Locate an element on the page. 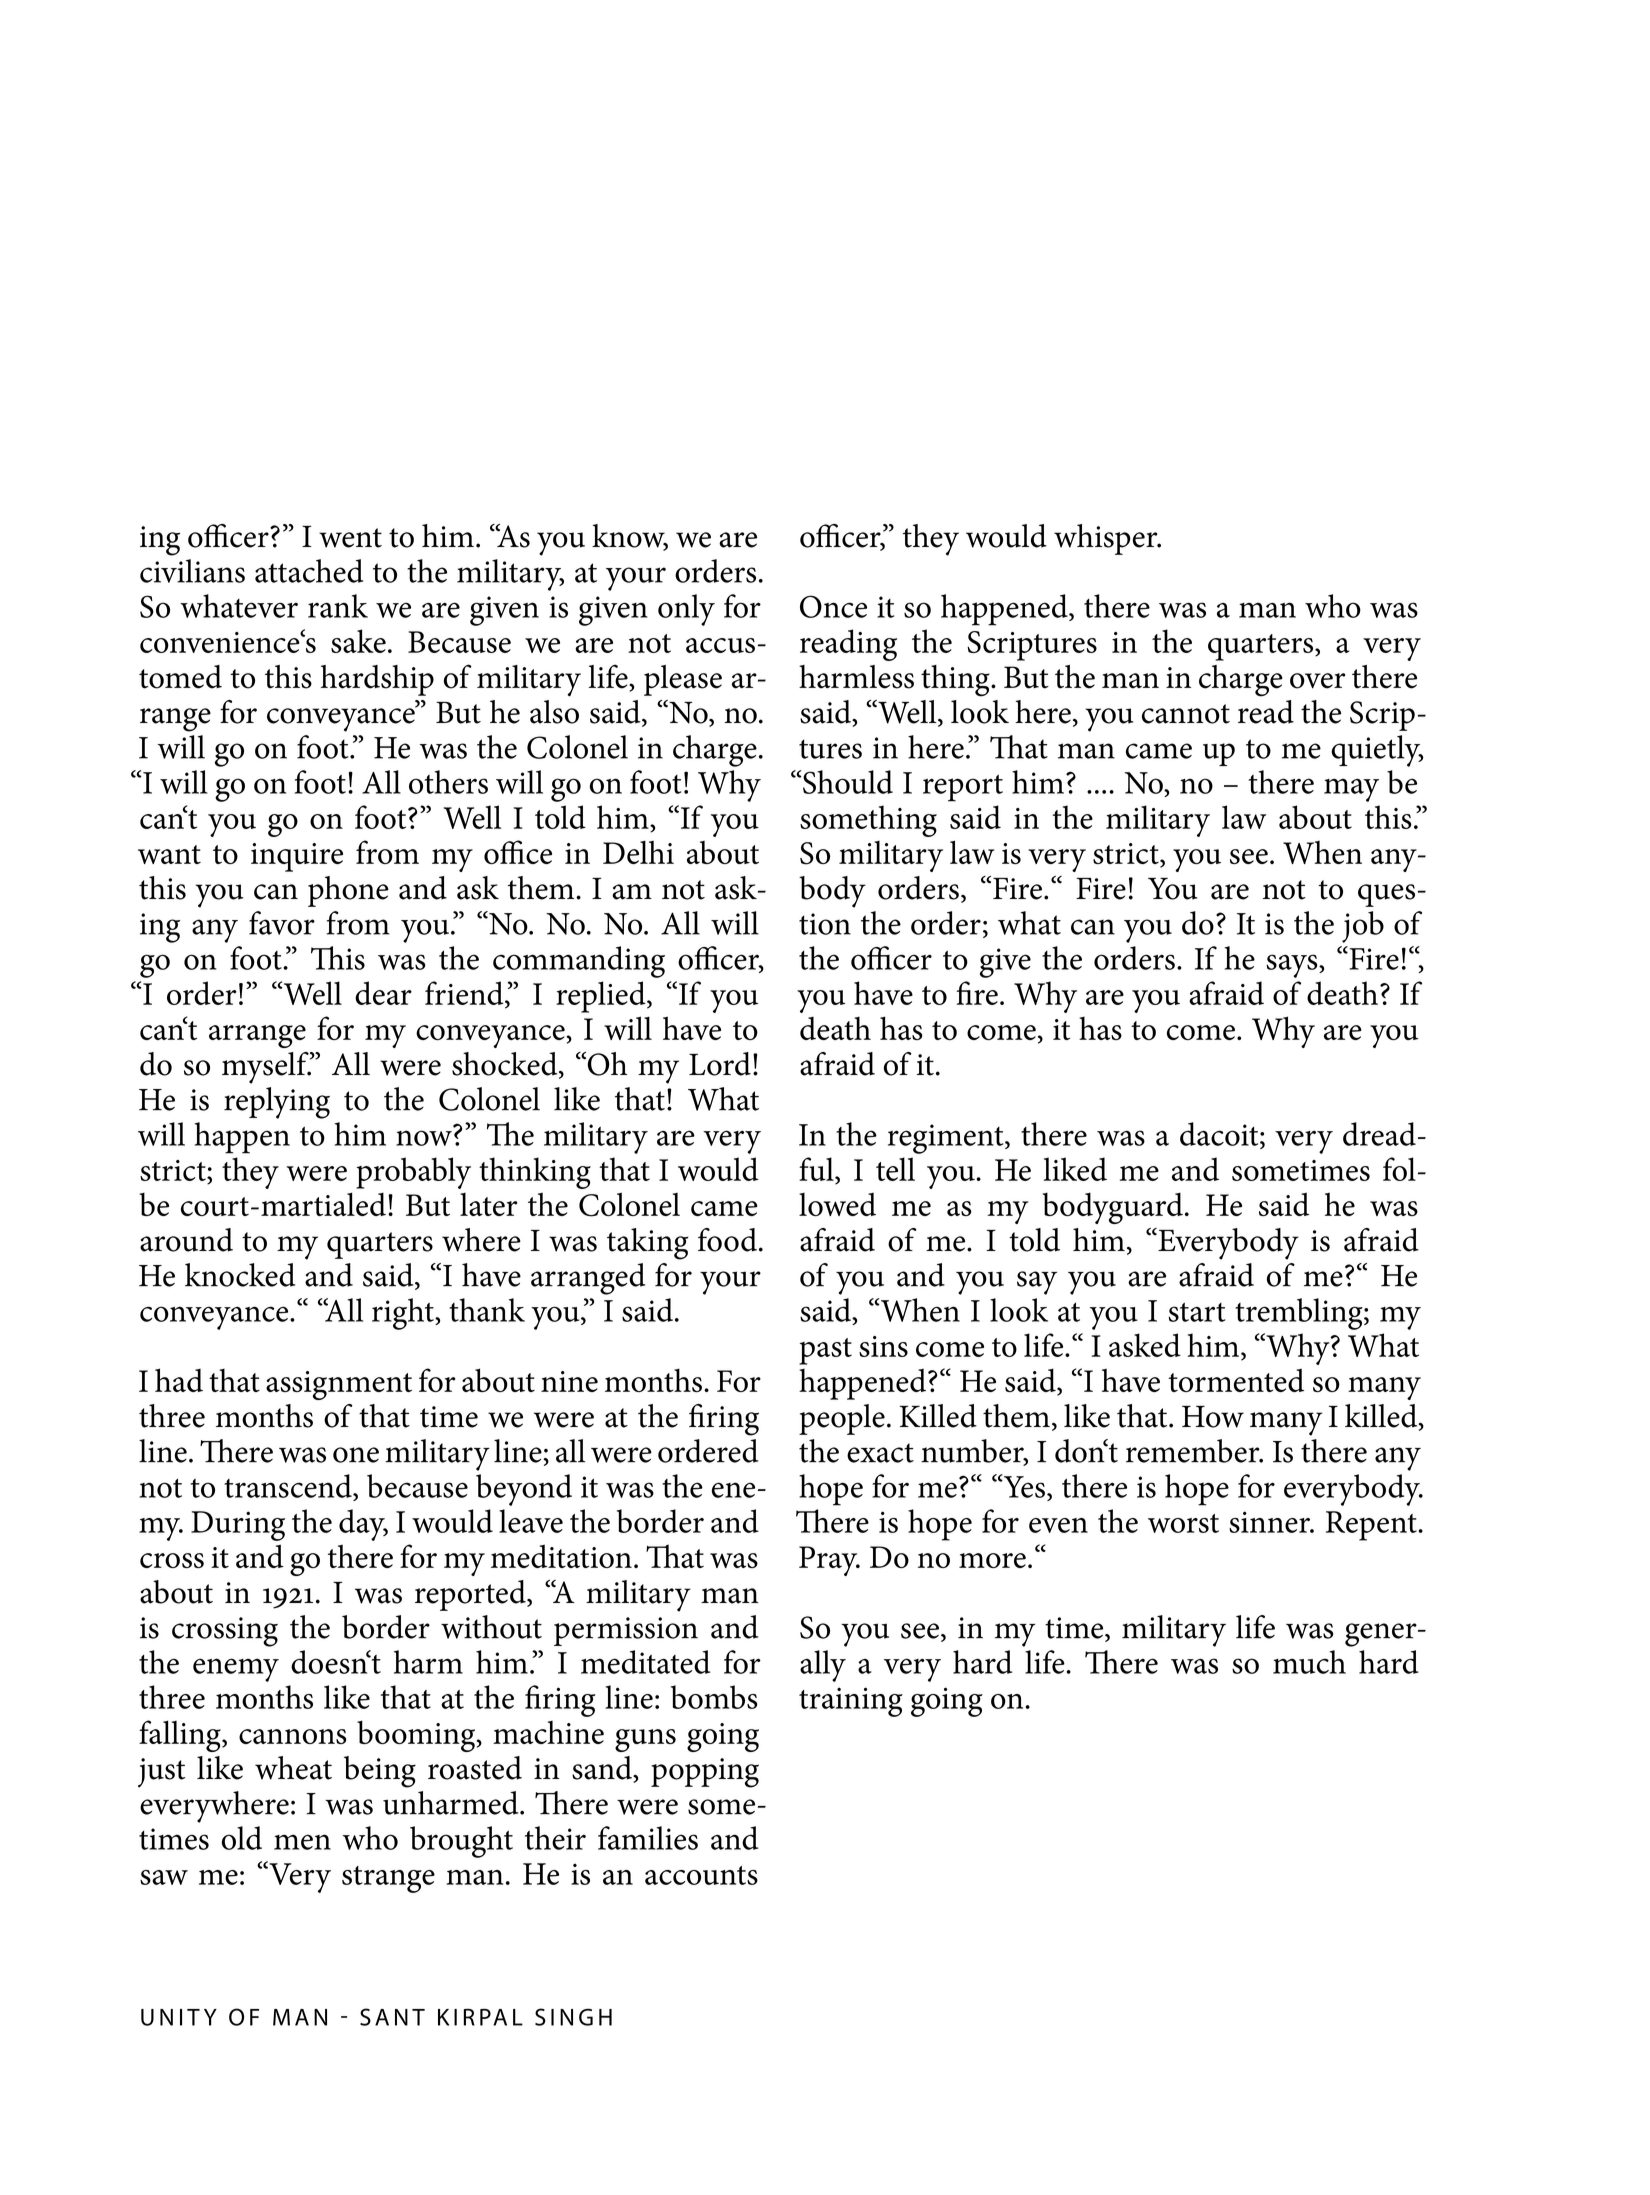 The width and height of the page is (1650, 2195). accounts is located at coordinates (701, 1875).
